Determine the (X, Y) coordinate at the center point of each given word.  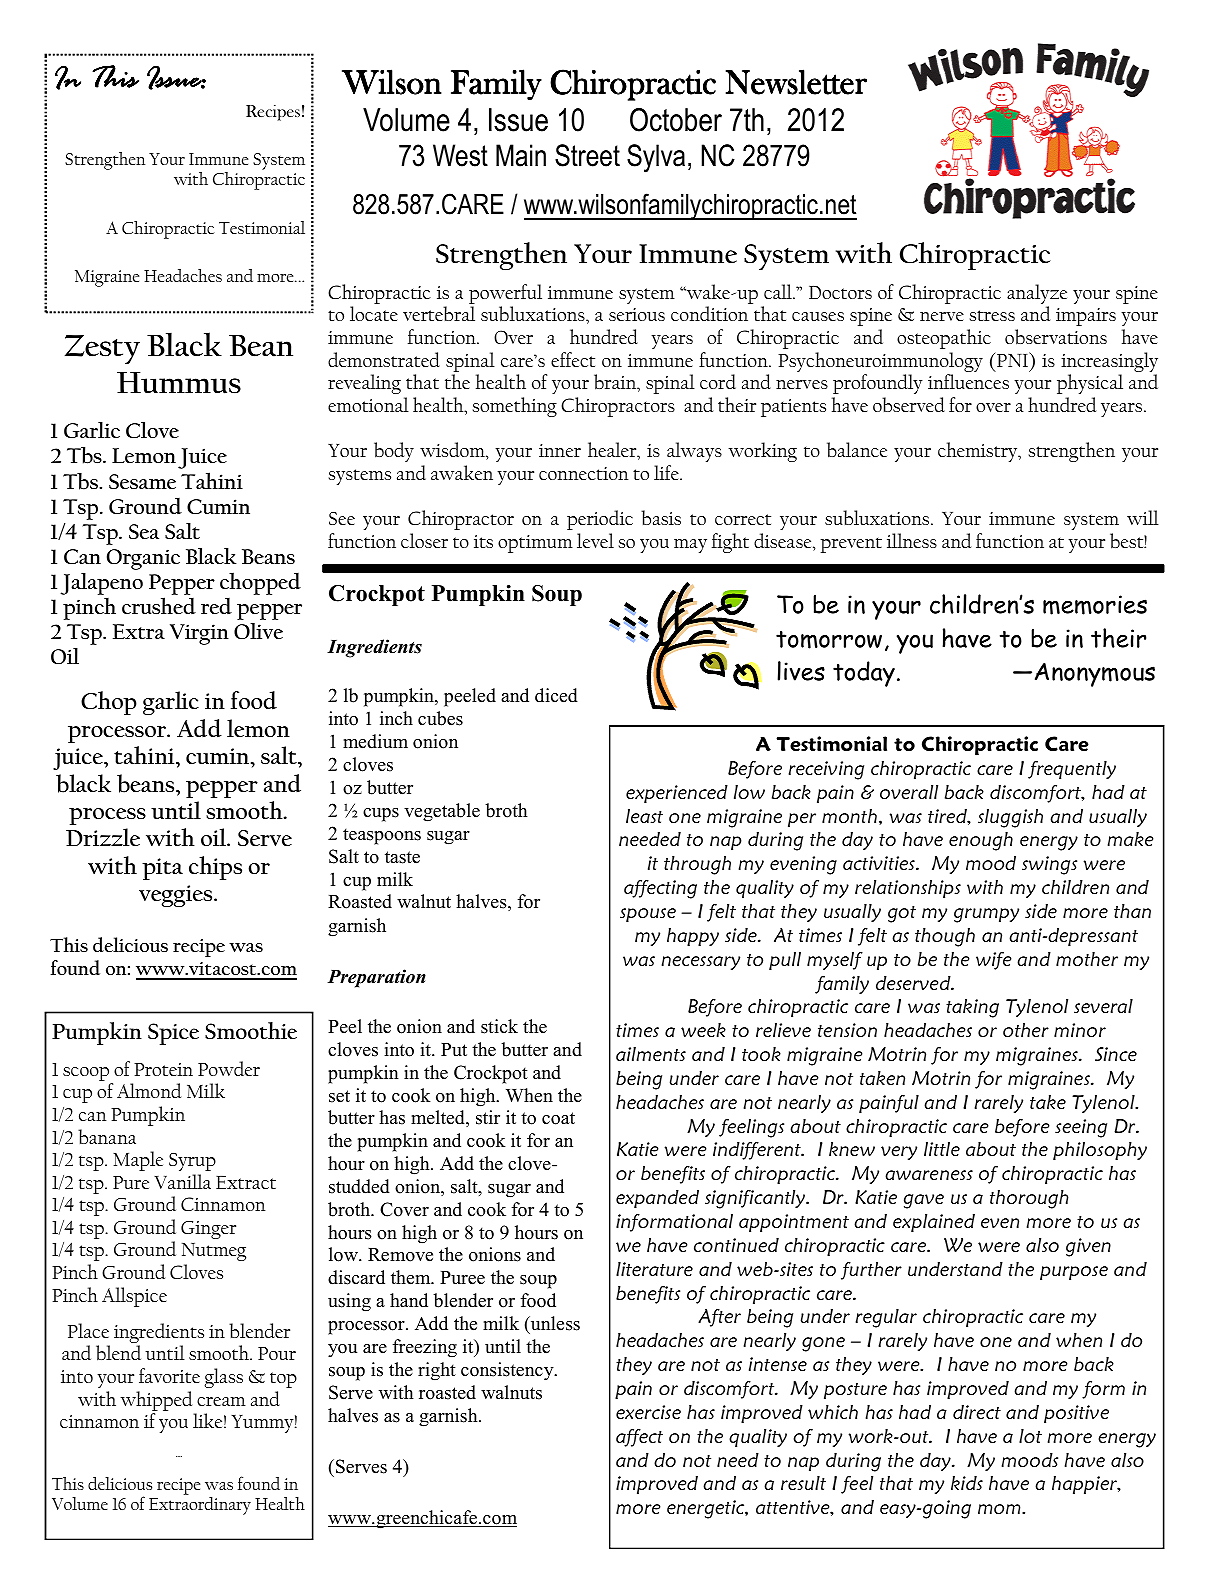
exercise (648, 1412)
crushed (159, 606)
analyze (1037, 295)
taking (972, 1008)
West (460, 155)
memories (1095, 605)
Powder (229, 1068)
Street (587, 155)
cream (221, 1401)
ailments (651, 1054)
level (595, 540)
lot (1030, 1436)
